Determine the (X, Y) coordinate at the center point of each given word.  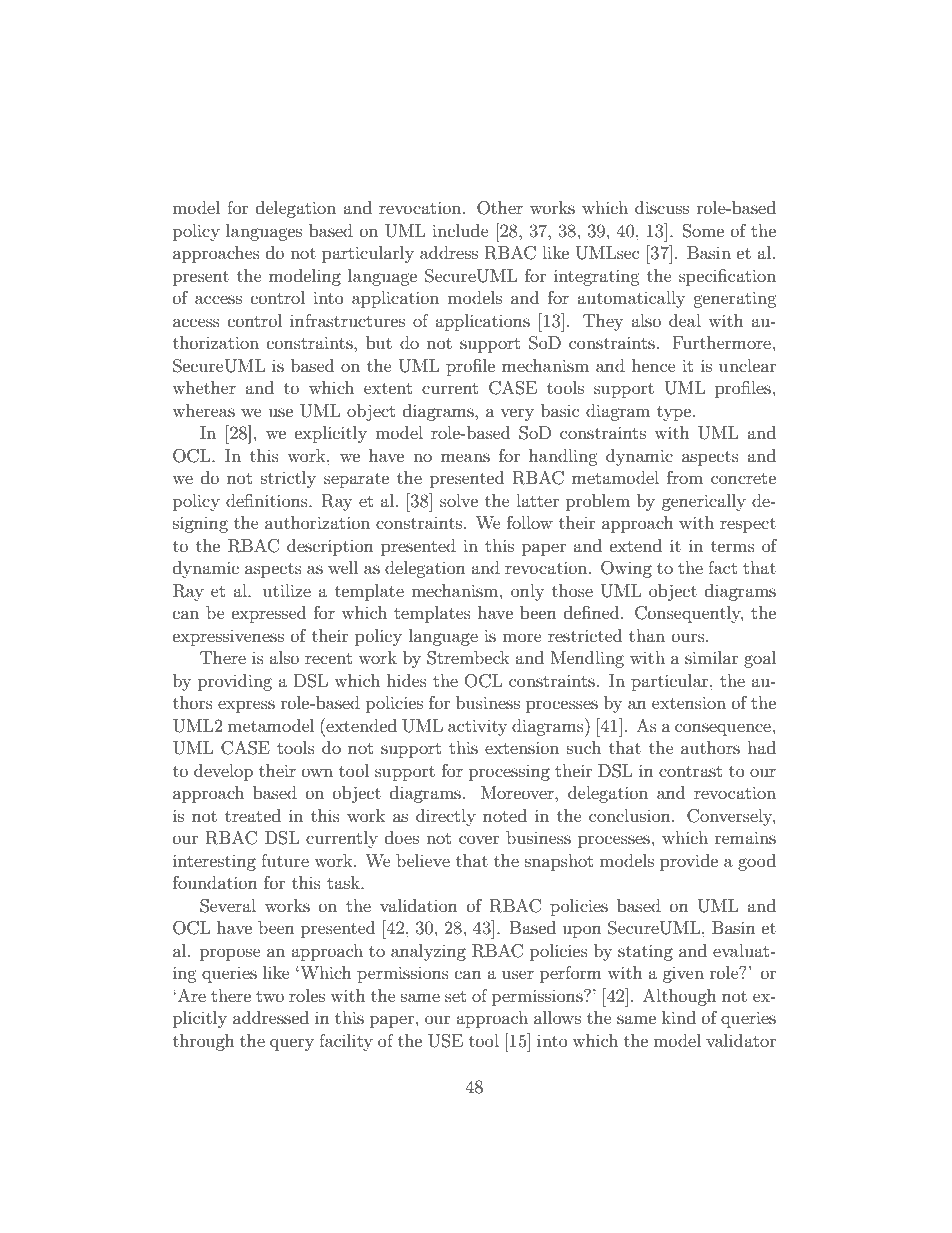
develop (223, 772)
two (270, 996)
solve (459, 500)
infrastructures (347, 320)
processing (509, 773)
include (460, 230)
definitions (268, 500)
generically (704, 502)
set (455, 996)
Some (703, 231)
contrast (690, 771)
